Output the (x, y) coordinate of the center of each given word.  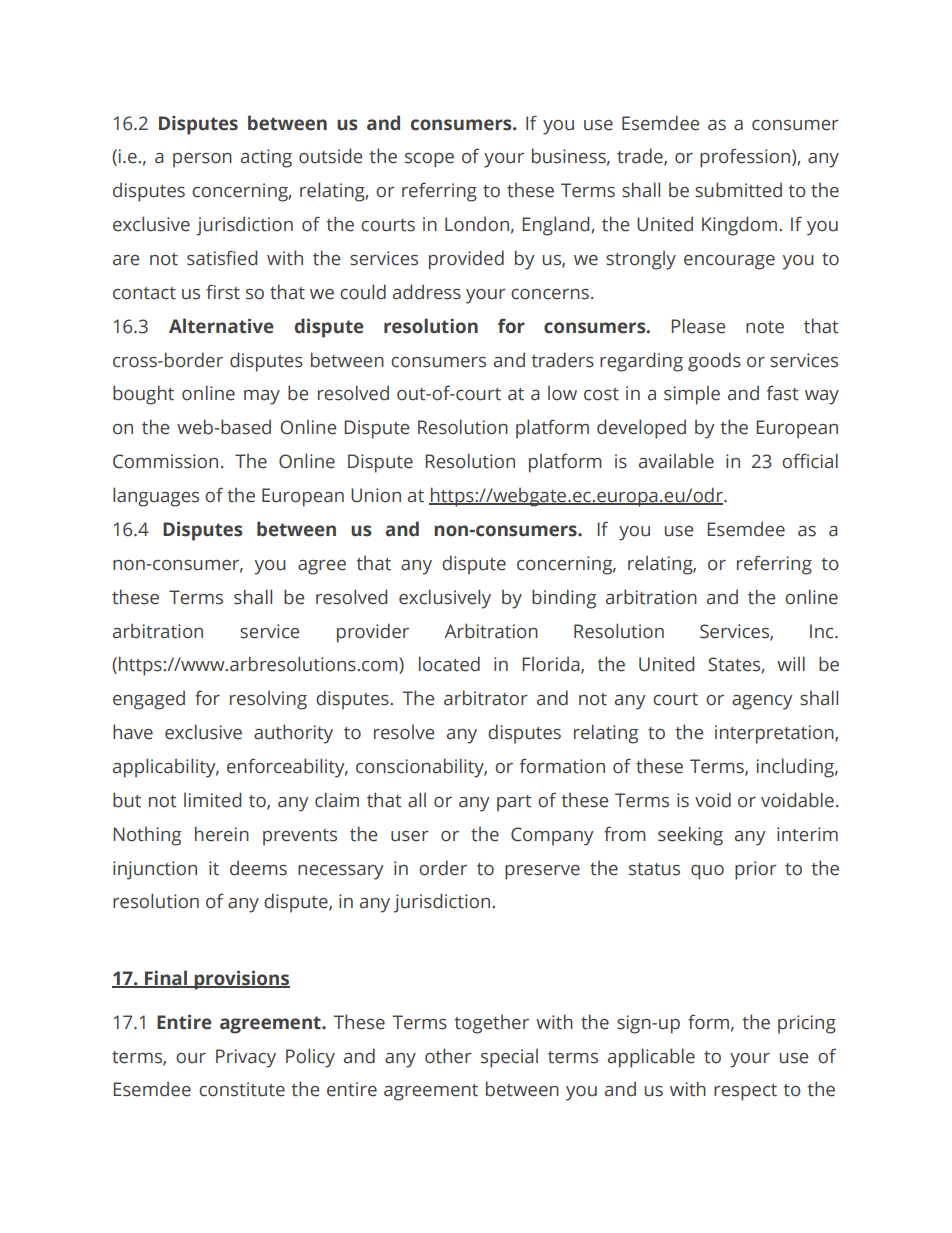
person (202, 160)
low (562, 393)
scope (429, 160)
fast (783, 393)
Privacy (246, 1058)
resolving (268, 700)
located (449, 664)
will (791, 663)
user (410, 836)
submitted (738, 190)
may (262, 397)
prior (756, 870)
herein (222, 834)
